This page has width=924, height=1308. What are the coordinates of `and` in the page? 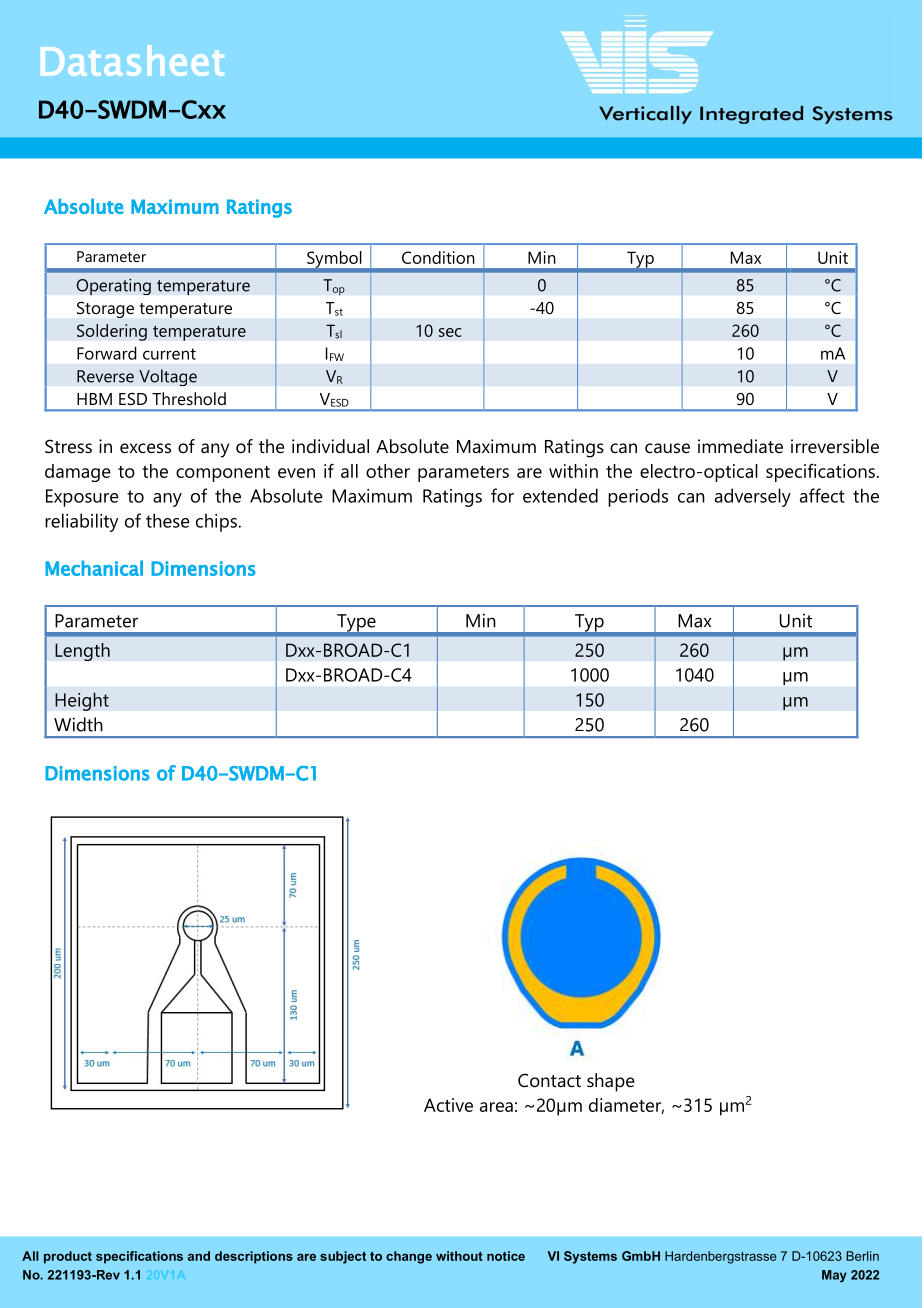 It's located at (199, 1256).
